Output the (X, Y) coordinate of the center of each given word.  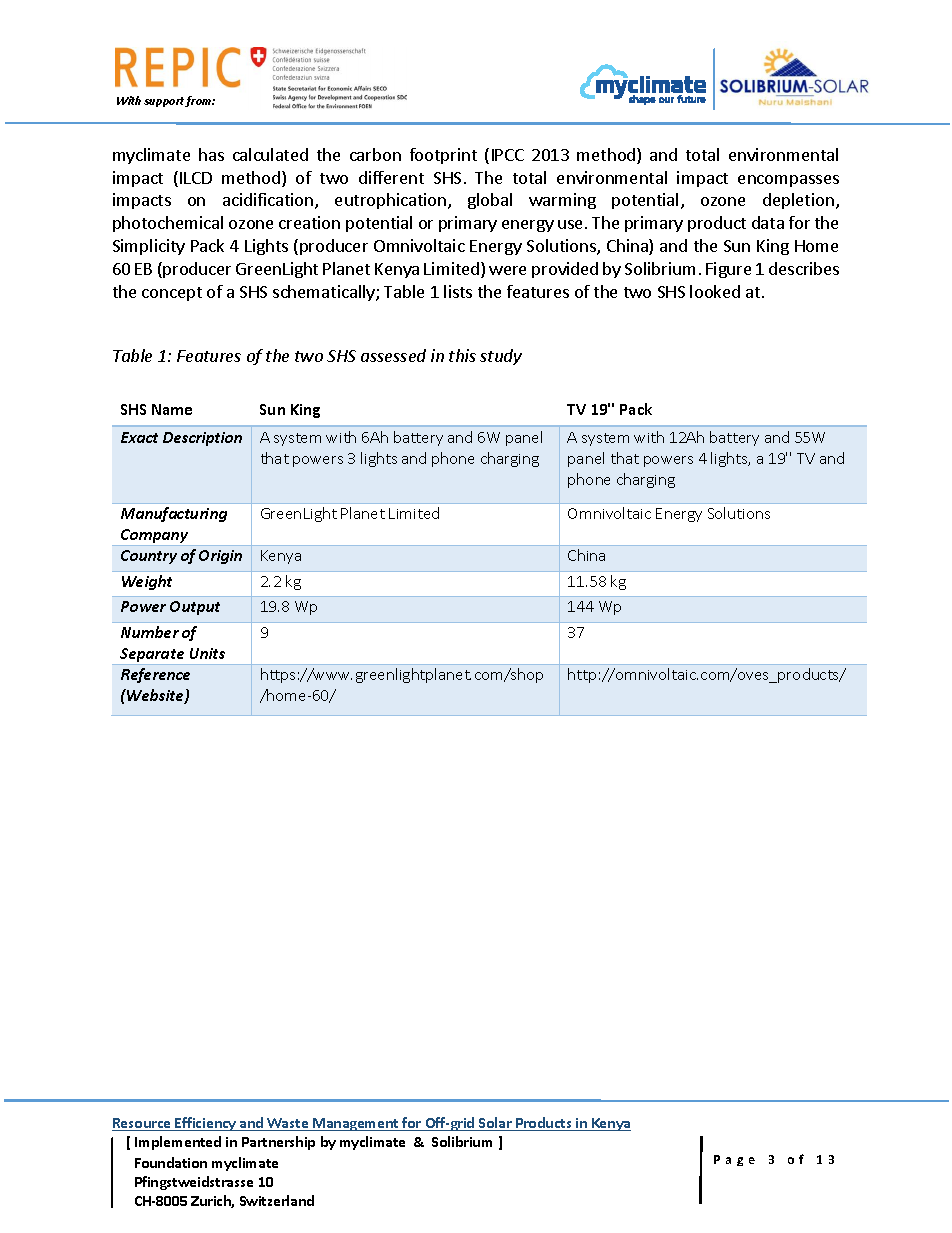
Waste (288, 1124)
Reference (155, 675)
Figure (728, 270)
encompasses (788, 181)
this (462, 355)
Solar (495, 1124)
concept (172, 294)
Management (356, 1124)
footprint (443, 156)
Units (207, 653)
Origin (220, 557)
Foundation (171, 1162)
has (211, 154)
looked (715, 291)
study (501, 357)
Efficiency (206, 1124)
